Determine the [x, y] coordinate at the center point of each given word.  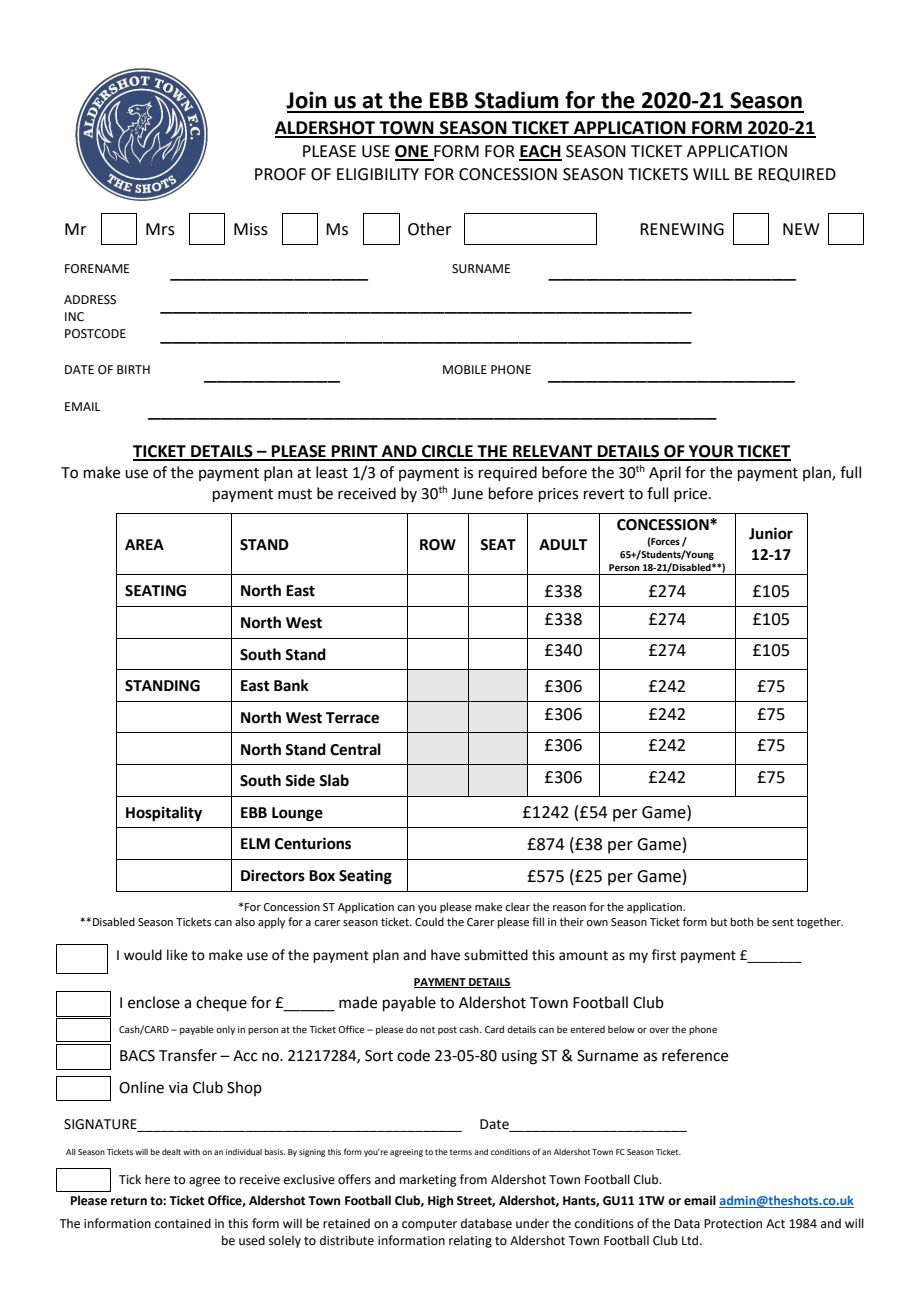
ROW [438, 545]
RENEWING [682, 229]
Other [430, 229]
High [440, 1201]
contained [183, 1223]
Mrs [160, 229]
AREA [144, 544]
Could [429, 921]
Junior [771, 533]
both [742, 921]
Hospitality [164, 814]
